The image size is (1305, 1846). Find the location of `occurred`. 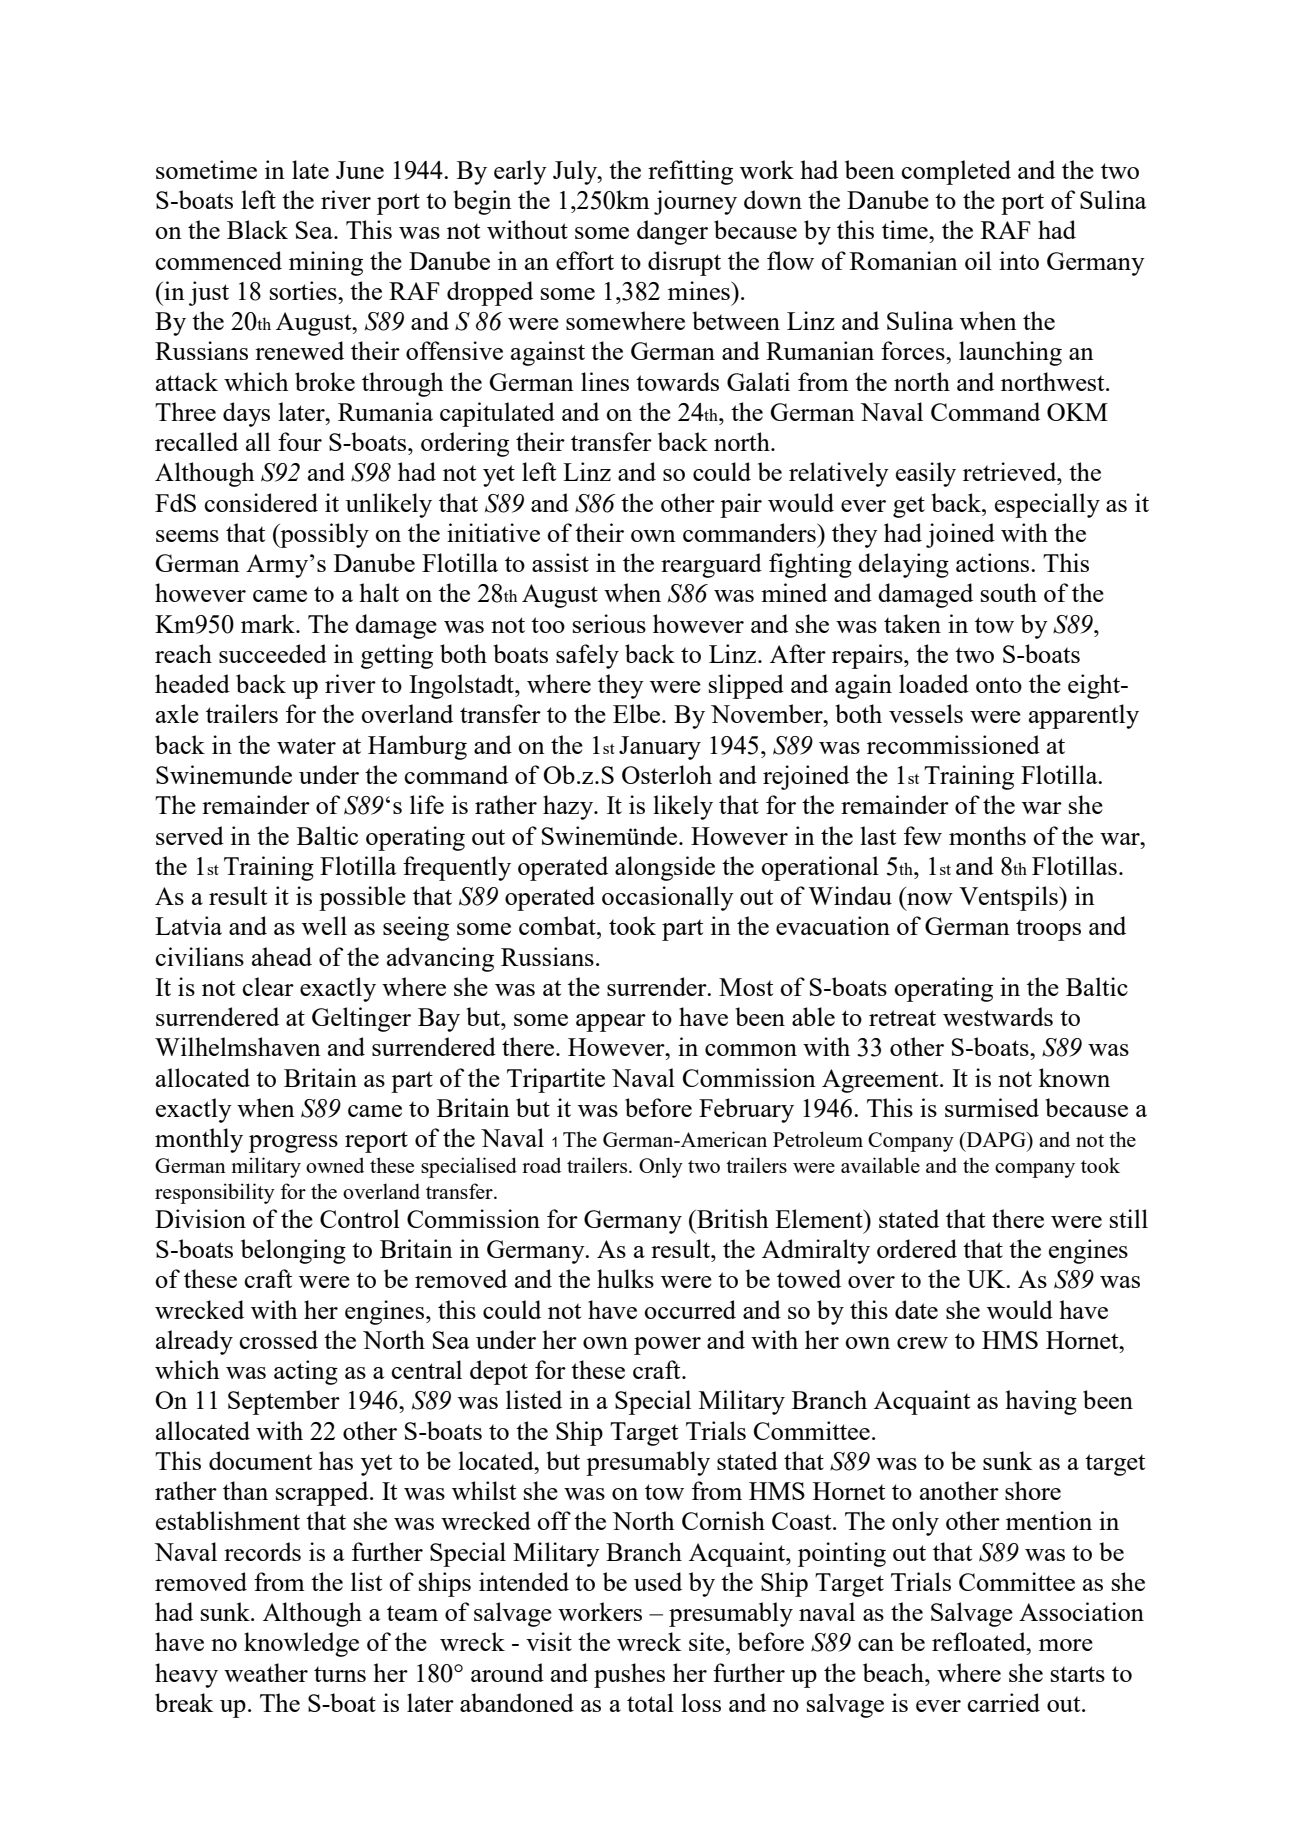

occurred is located at coordinates (690, 1309).
